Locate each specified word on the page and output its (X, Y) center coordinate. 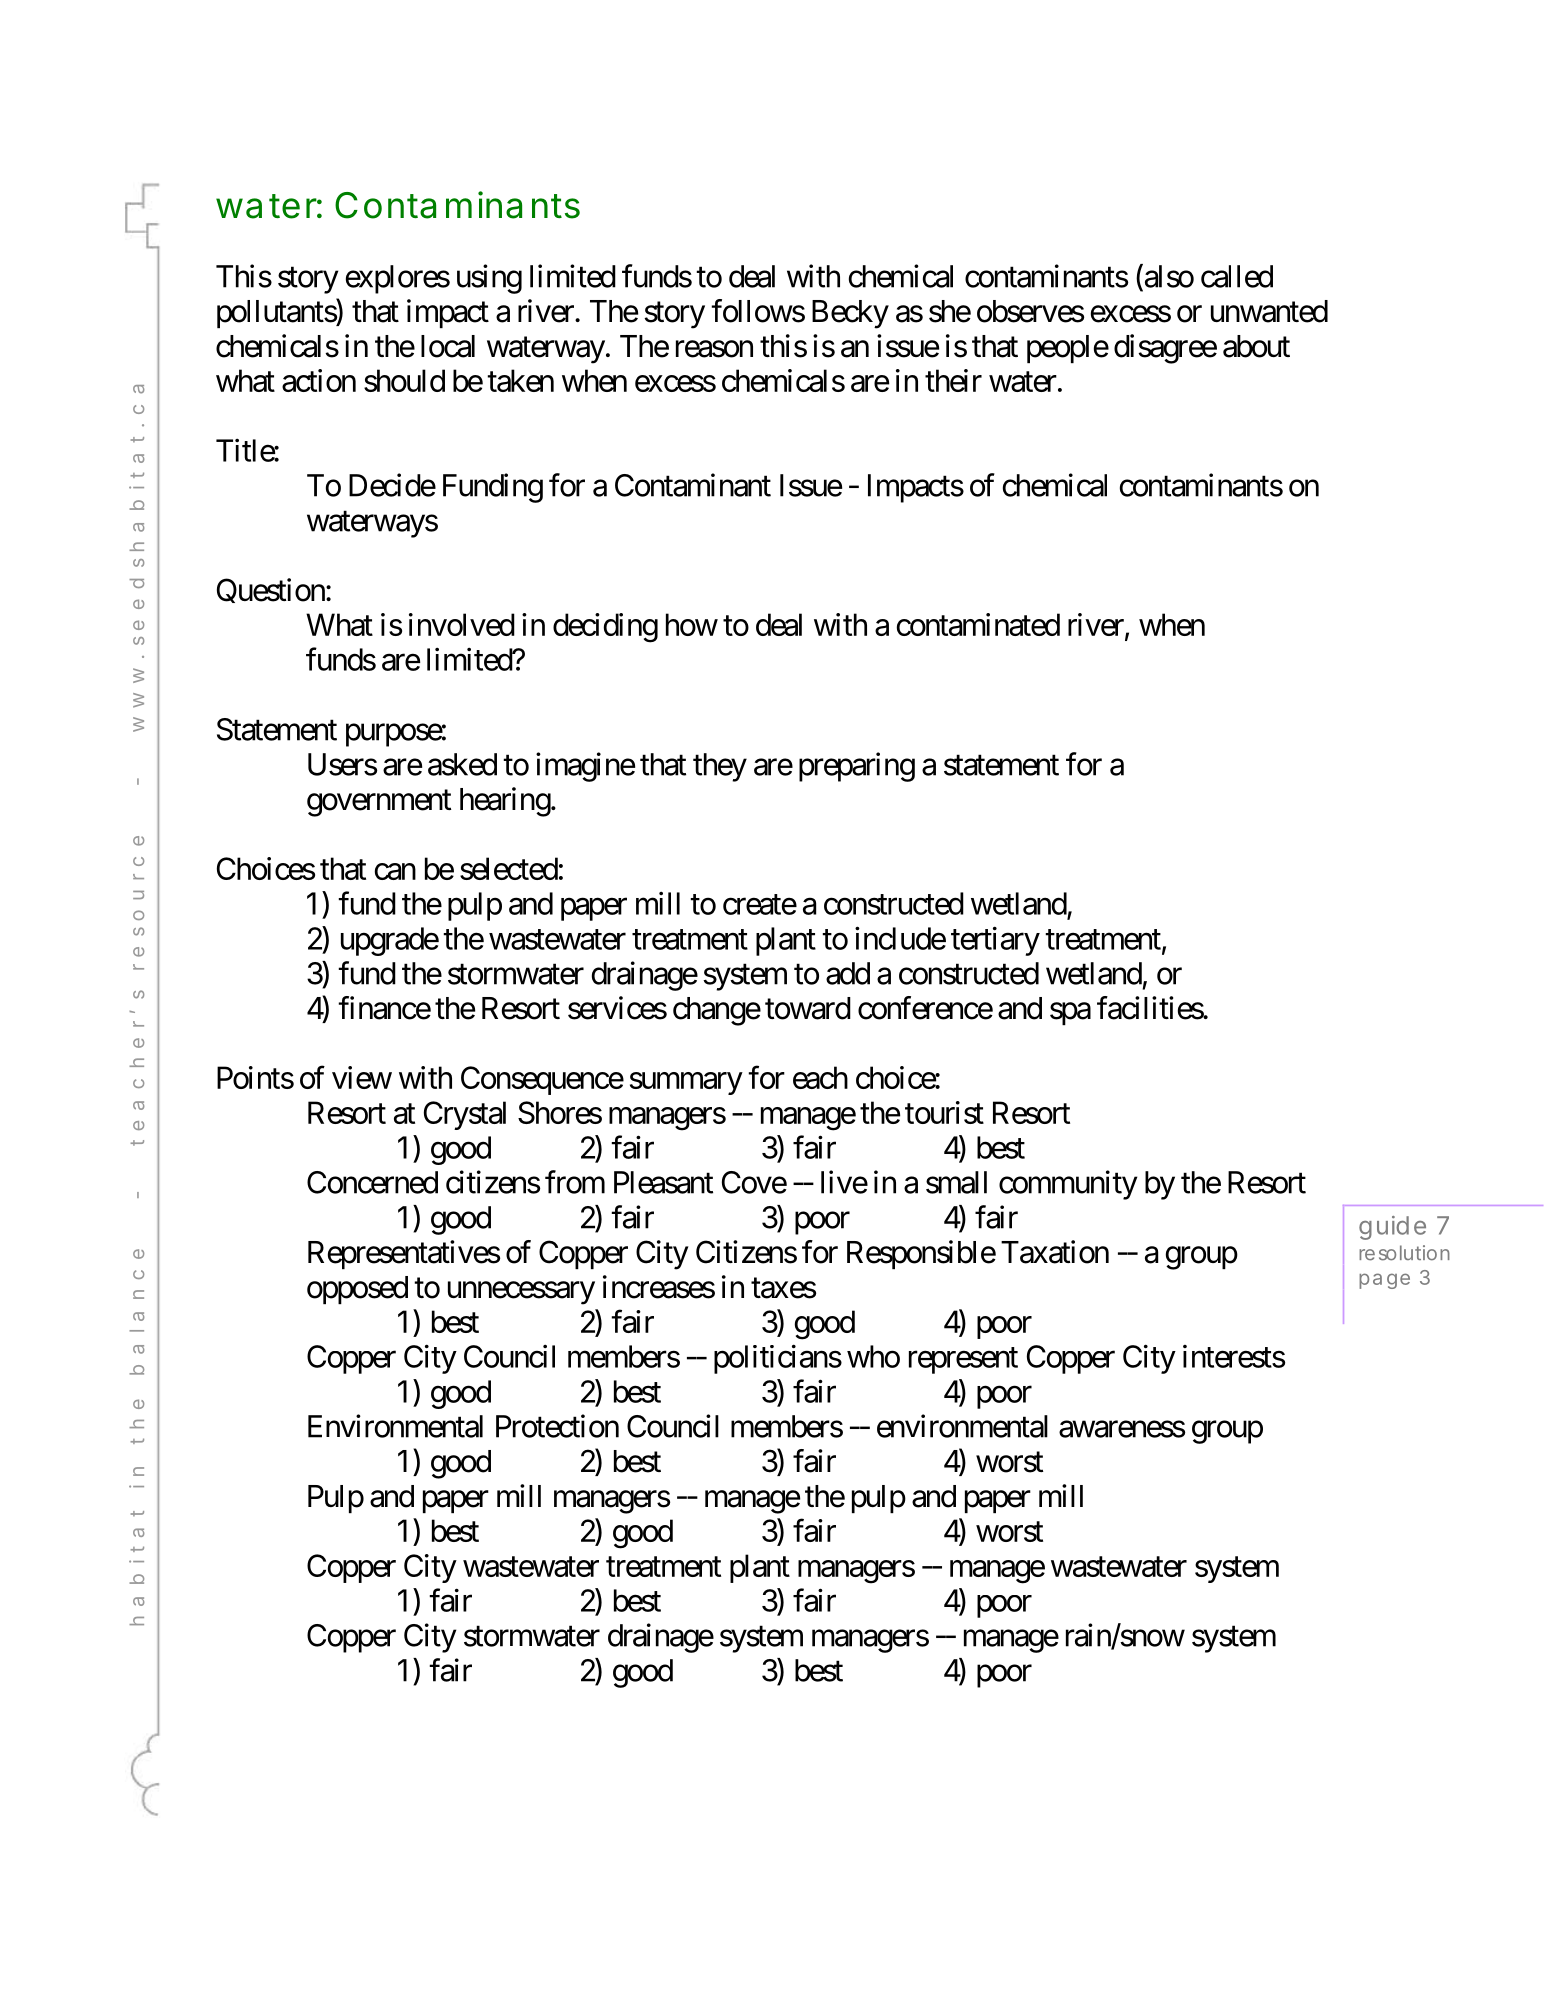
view (362, 1077)
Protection (557, 1426)
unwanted (1269, 311)
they (720, 767)
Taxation (1055, 1252)
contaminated (978, 624)
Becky (850, 314)
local (448, 346)
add (848, 973)
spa (1070, 1014)
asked (462, 764)
